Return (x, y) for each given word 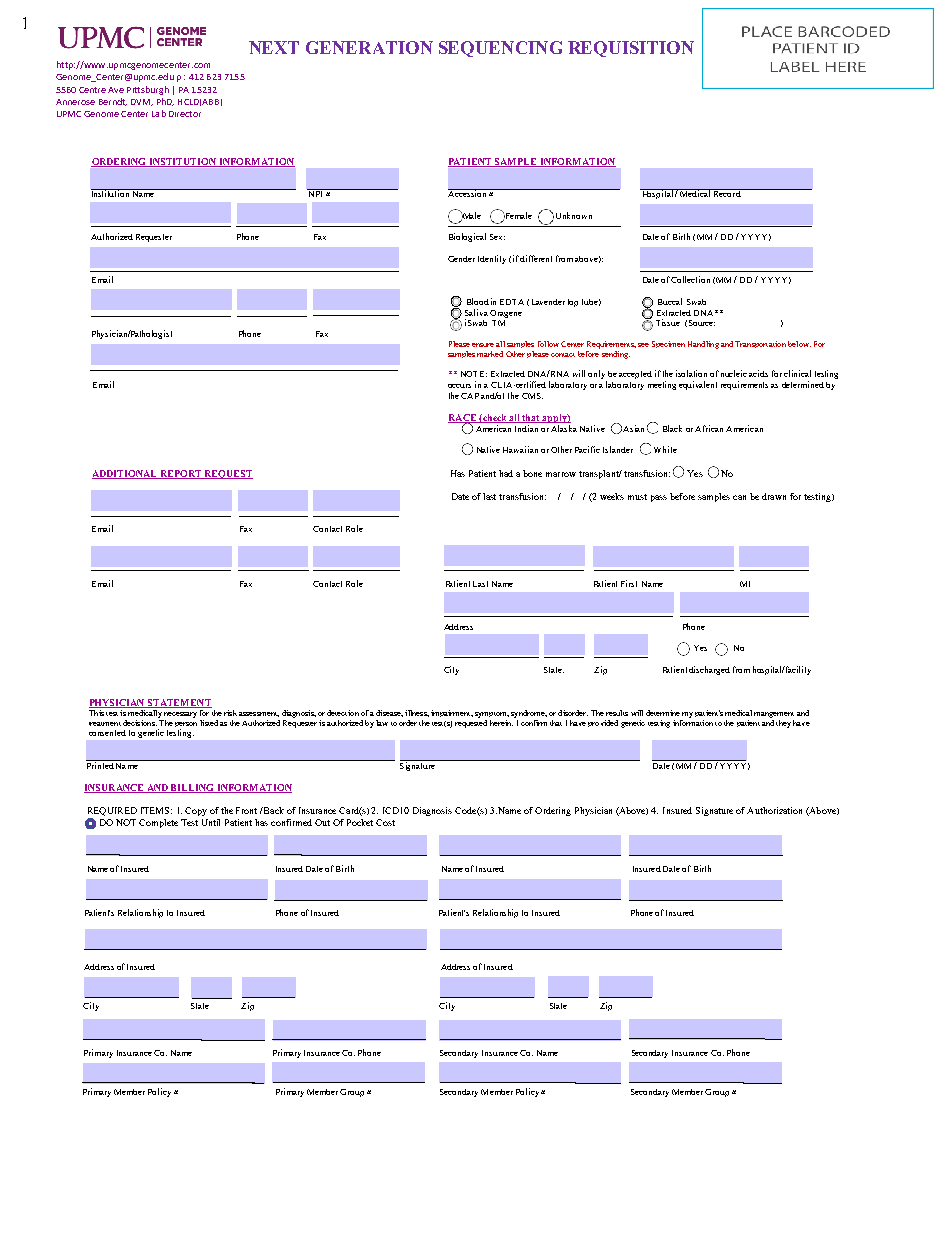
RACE (463, 419)
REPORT (180, 474)
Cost (385, 822)
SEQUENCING (500, 49)
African (709, 428)
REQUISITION (631, 49)
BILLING (192, 788)
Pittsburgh (148, 90)
